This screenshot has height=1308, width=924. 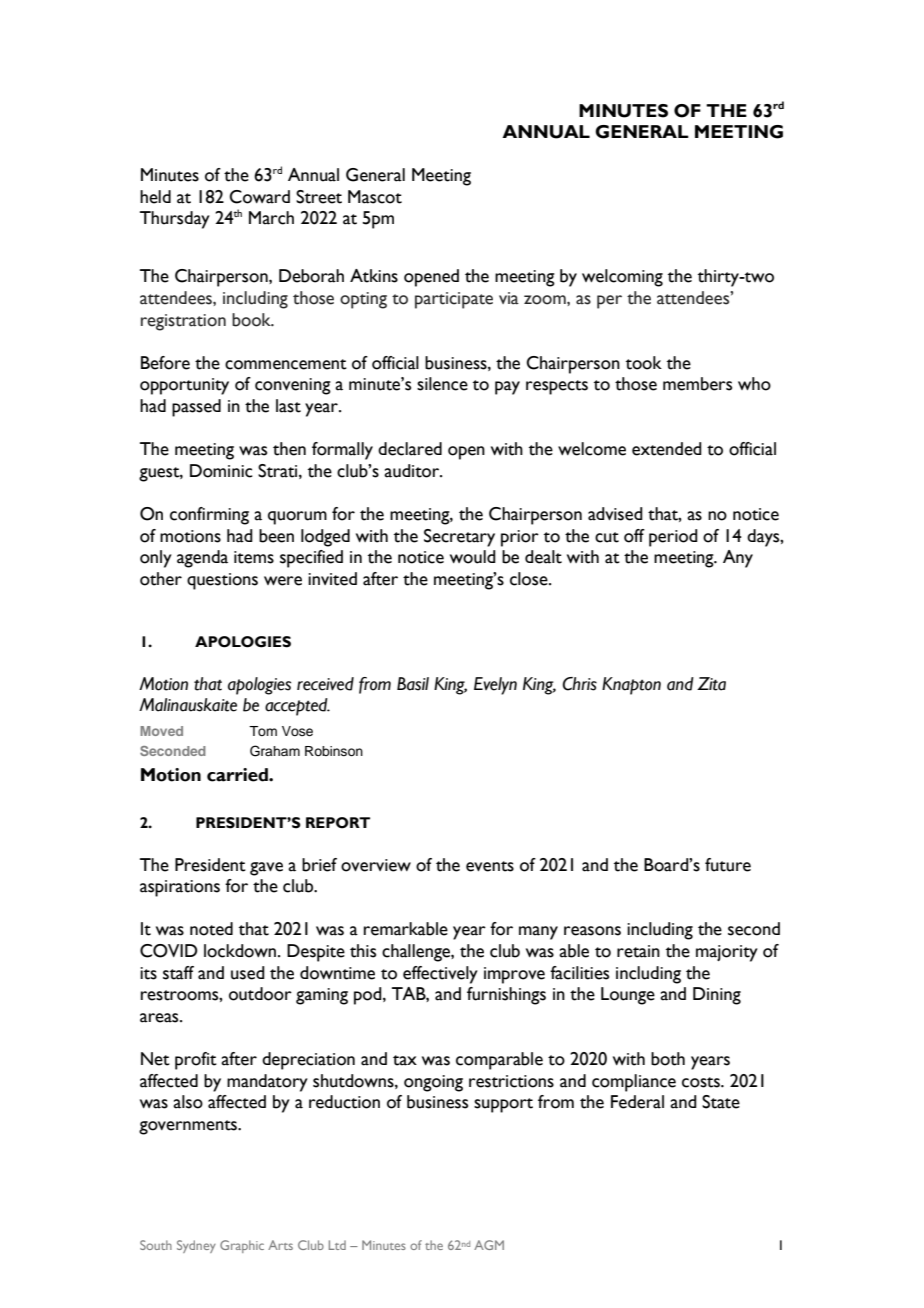 I want to click on Graphic, so click(x=242, y=1246).
